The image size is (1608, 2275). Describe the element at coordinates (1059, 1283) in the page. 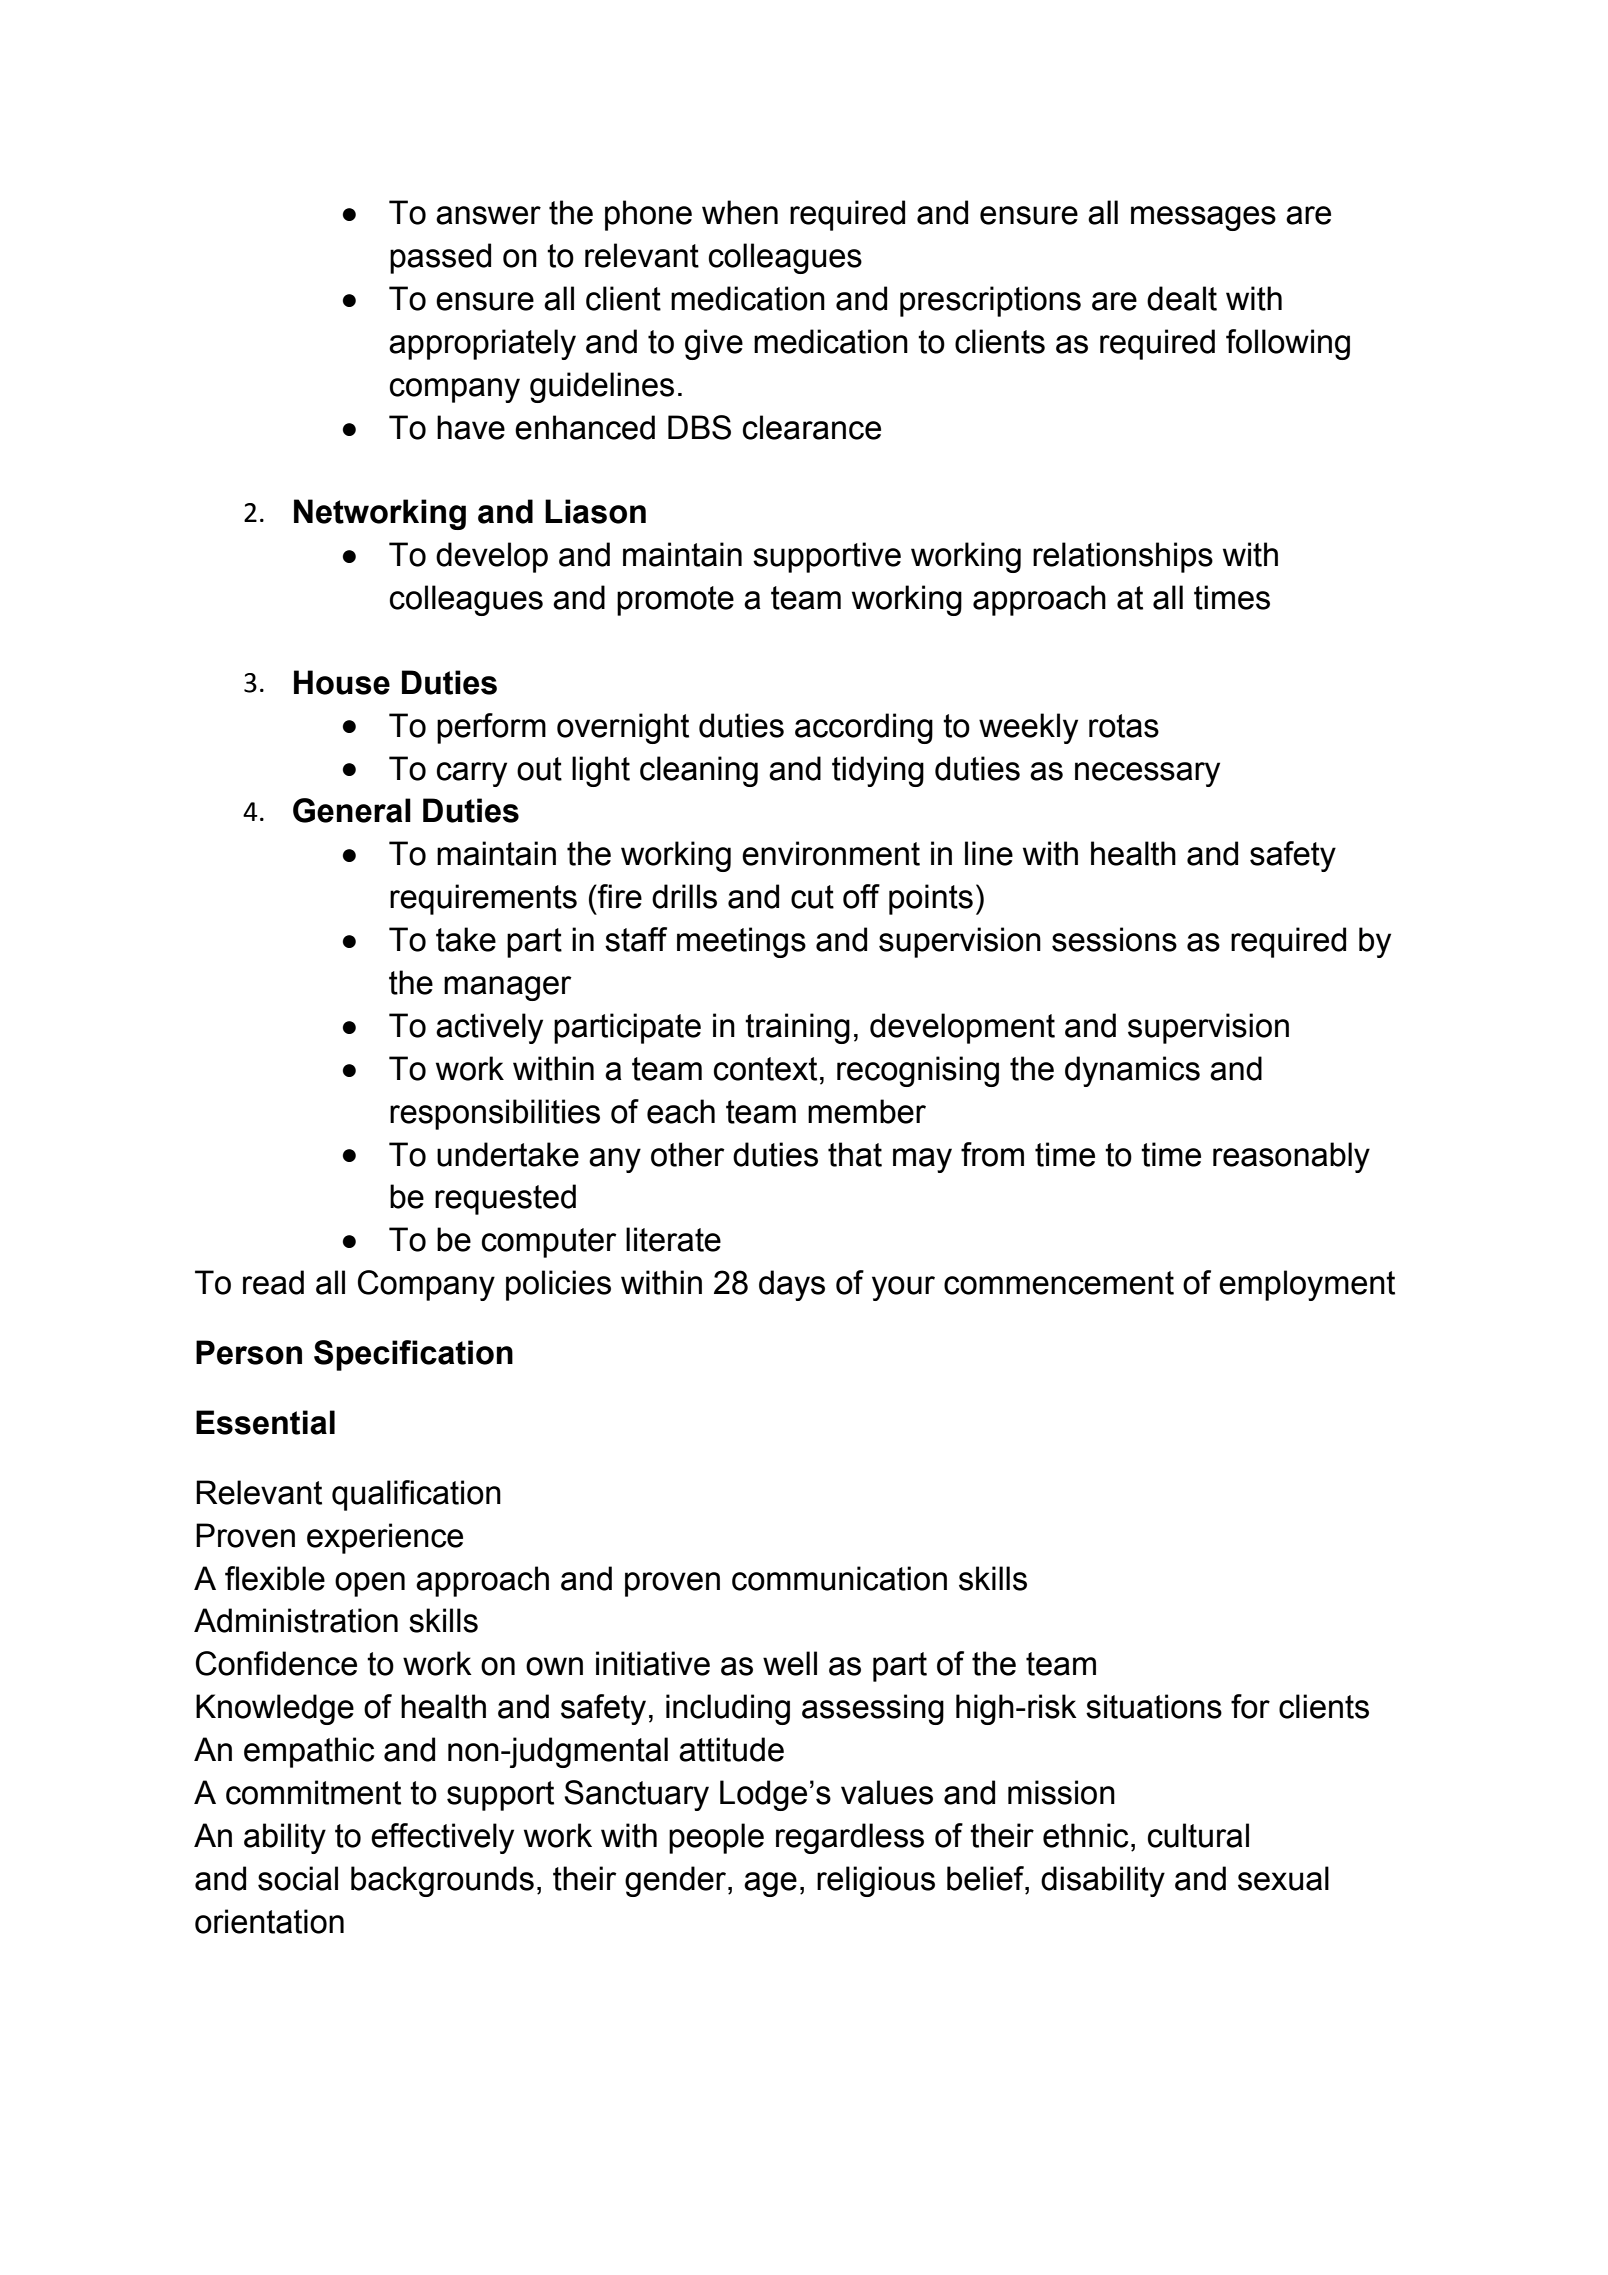

I see `commencement` at that location.
